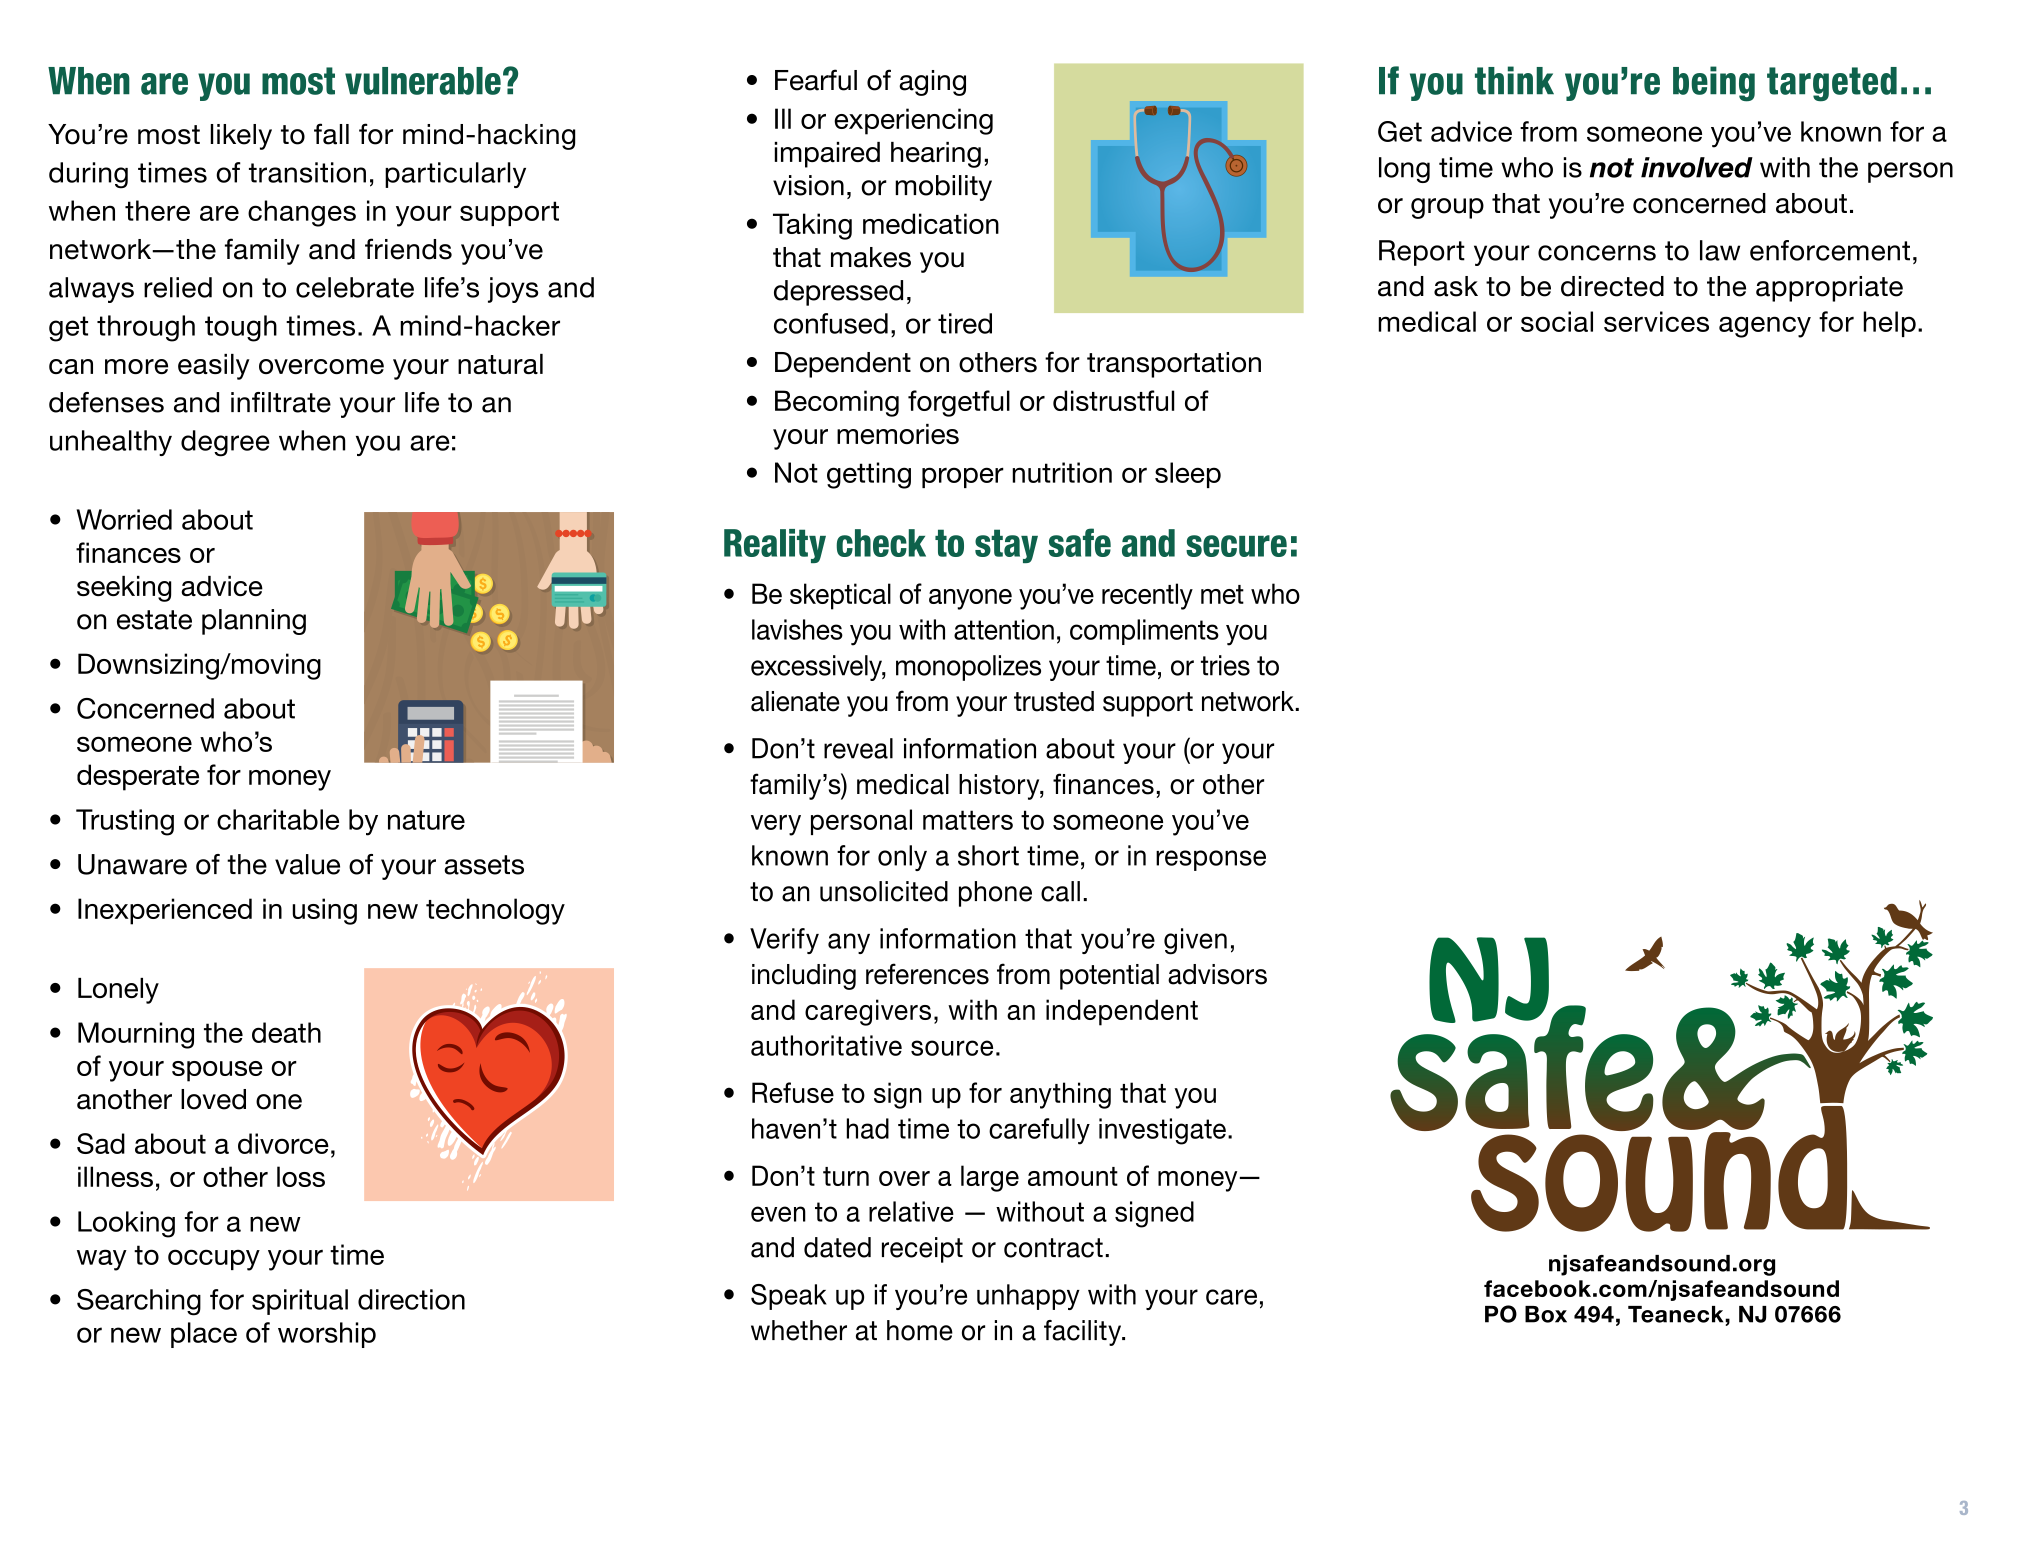 Image resolution: width=2021 pixels, height=1562 pixels. I want to click on death, so click(286, 1032).
